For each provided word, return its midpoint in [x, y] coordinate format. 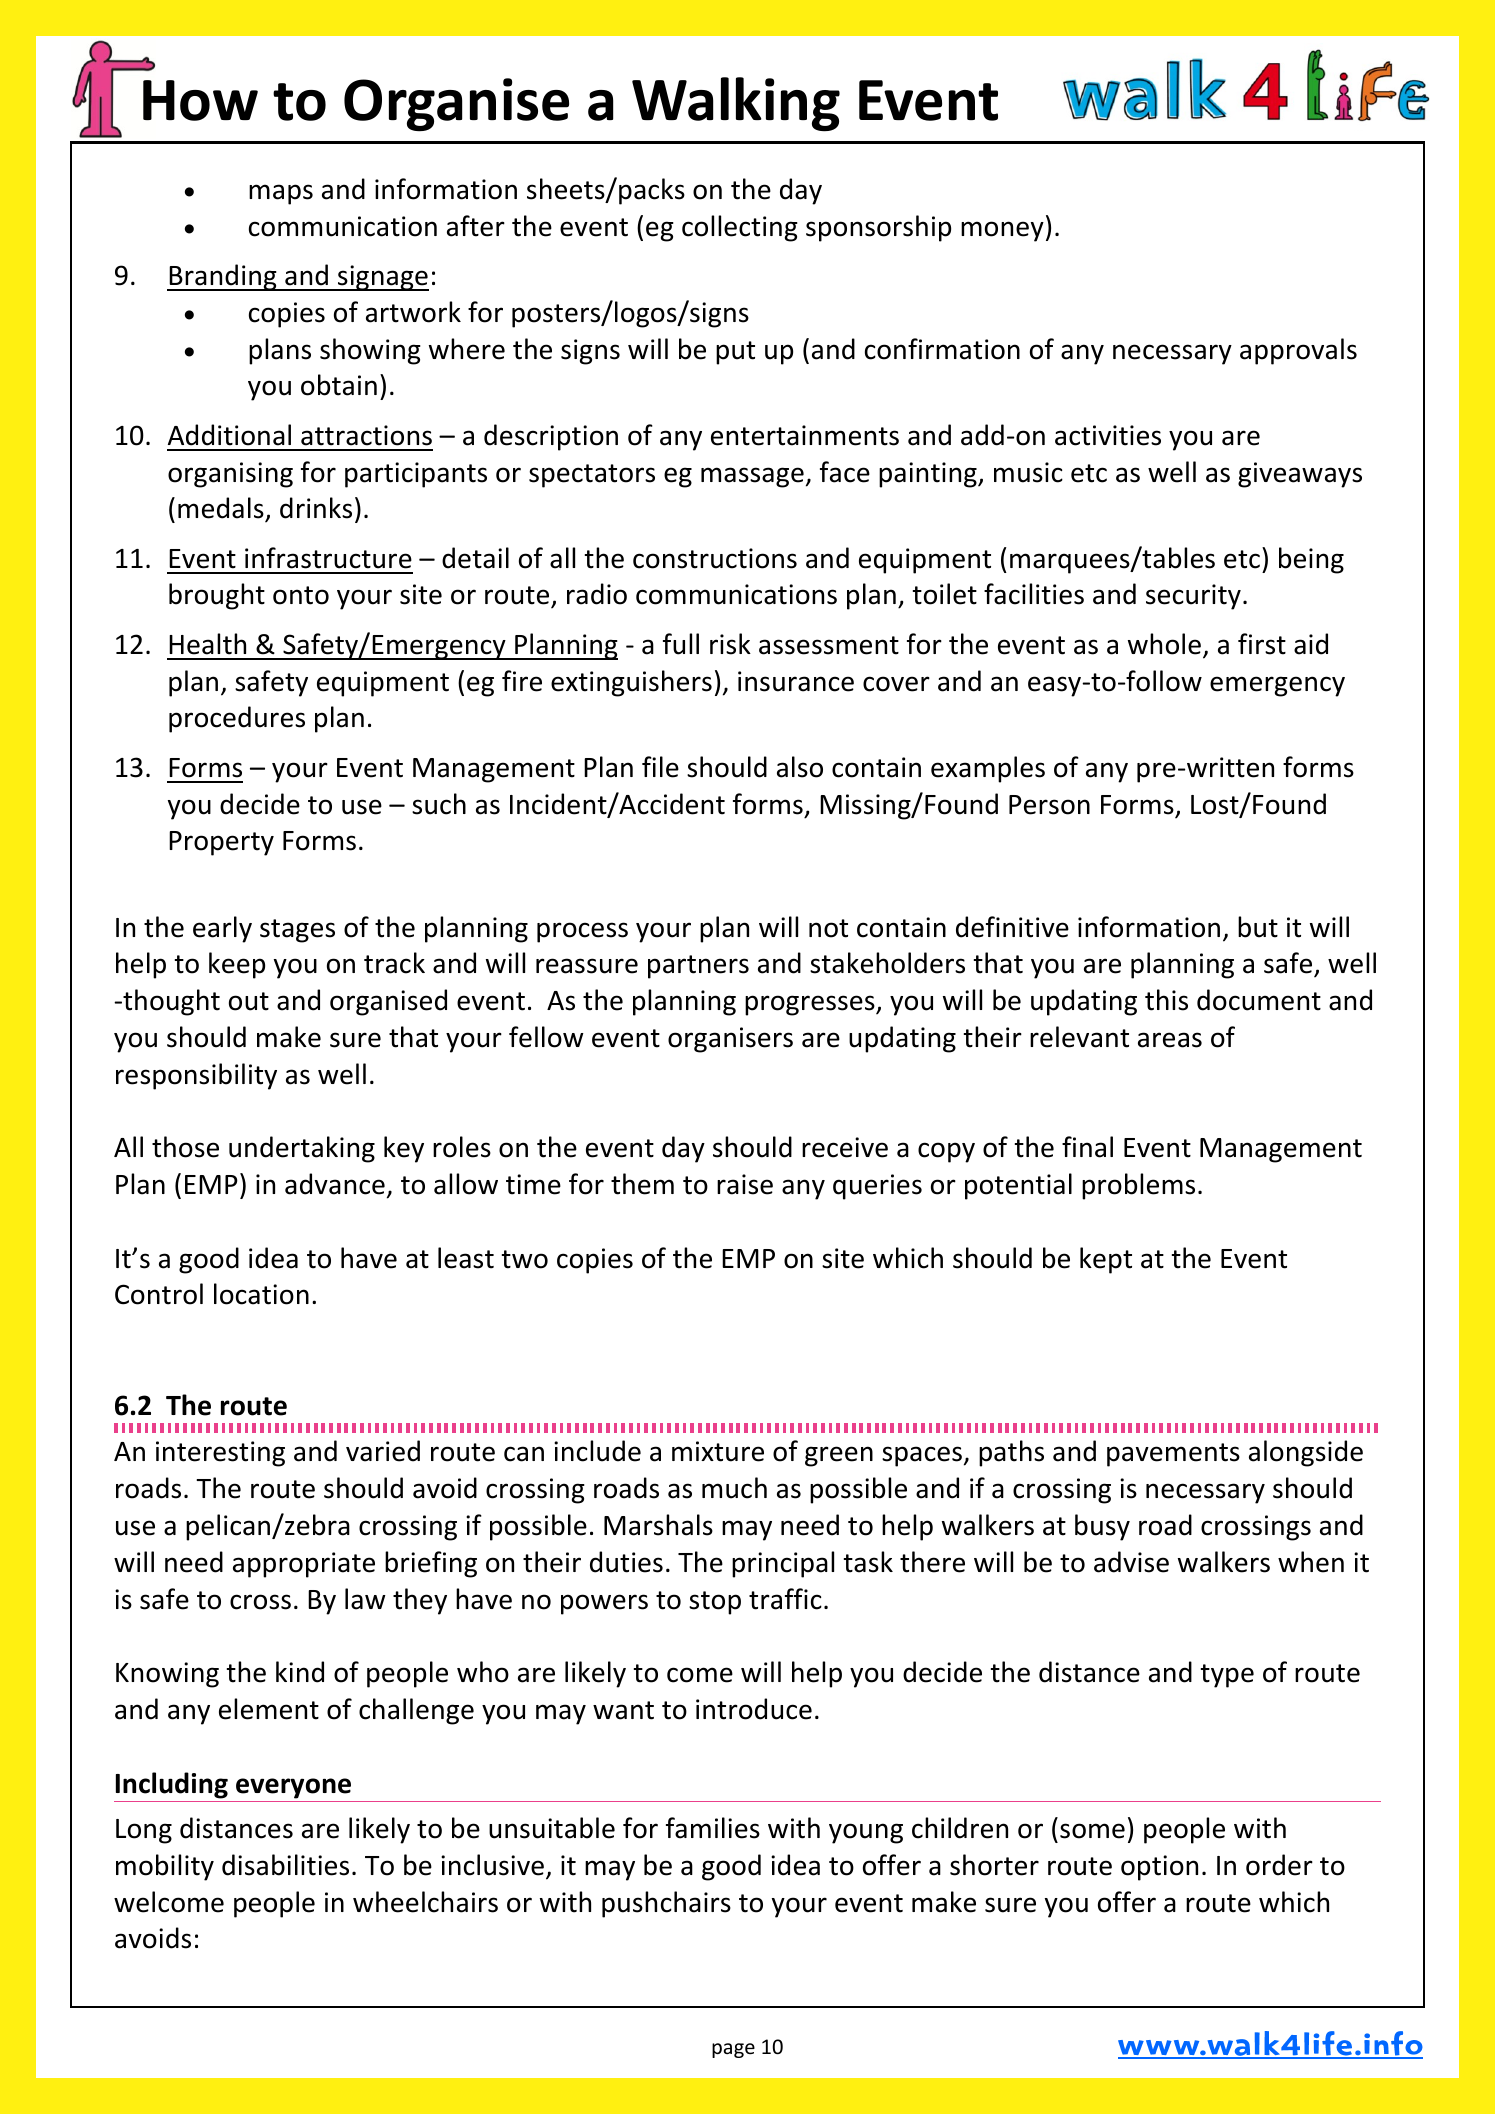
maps [281, 194]
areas [1170, 1040]
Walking [736, 104]
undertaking [302, 1149]
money [1002, 231]
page [733, 2050]
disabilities [285, 1865]
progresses [811, 1005]
